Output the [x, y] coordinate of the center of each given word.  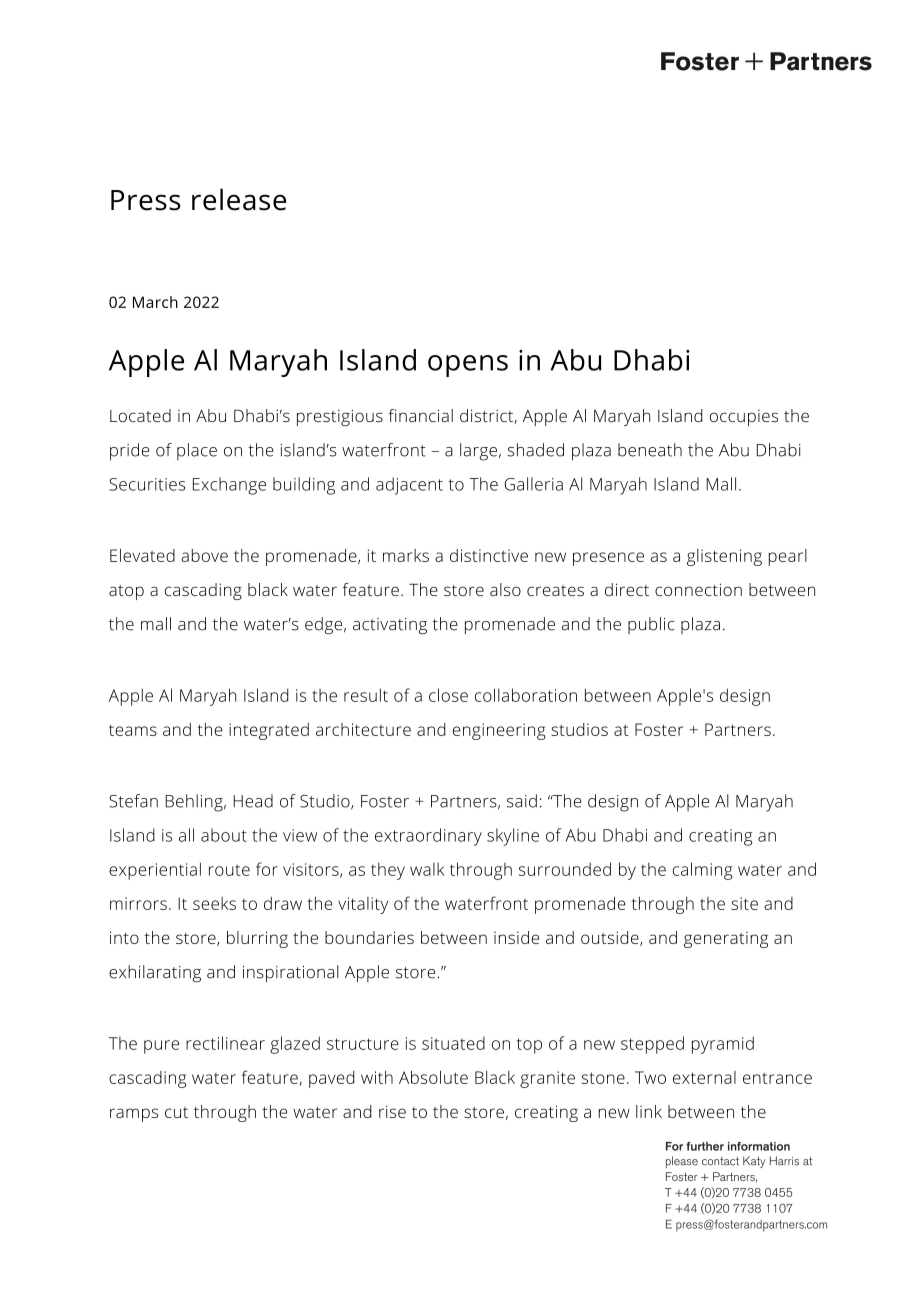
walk [427, 869]
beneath [650, 450]
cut [176, 1112]
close [448, 695]
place [197, 451]
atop [126, 592]
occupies [744, 418]
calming [703, 871]
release [239, 199]
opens [468, 366]
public [651, 625]
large [478, 452]
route [229, 870]
